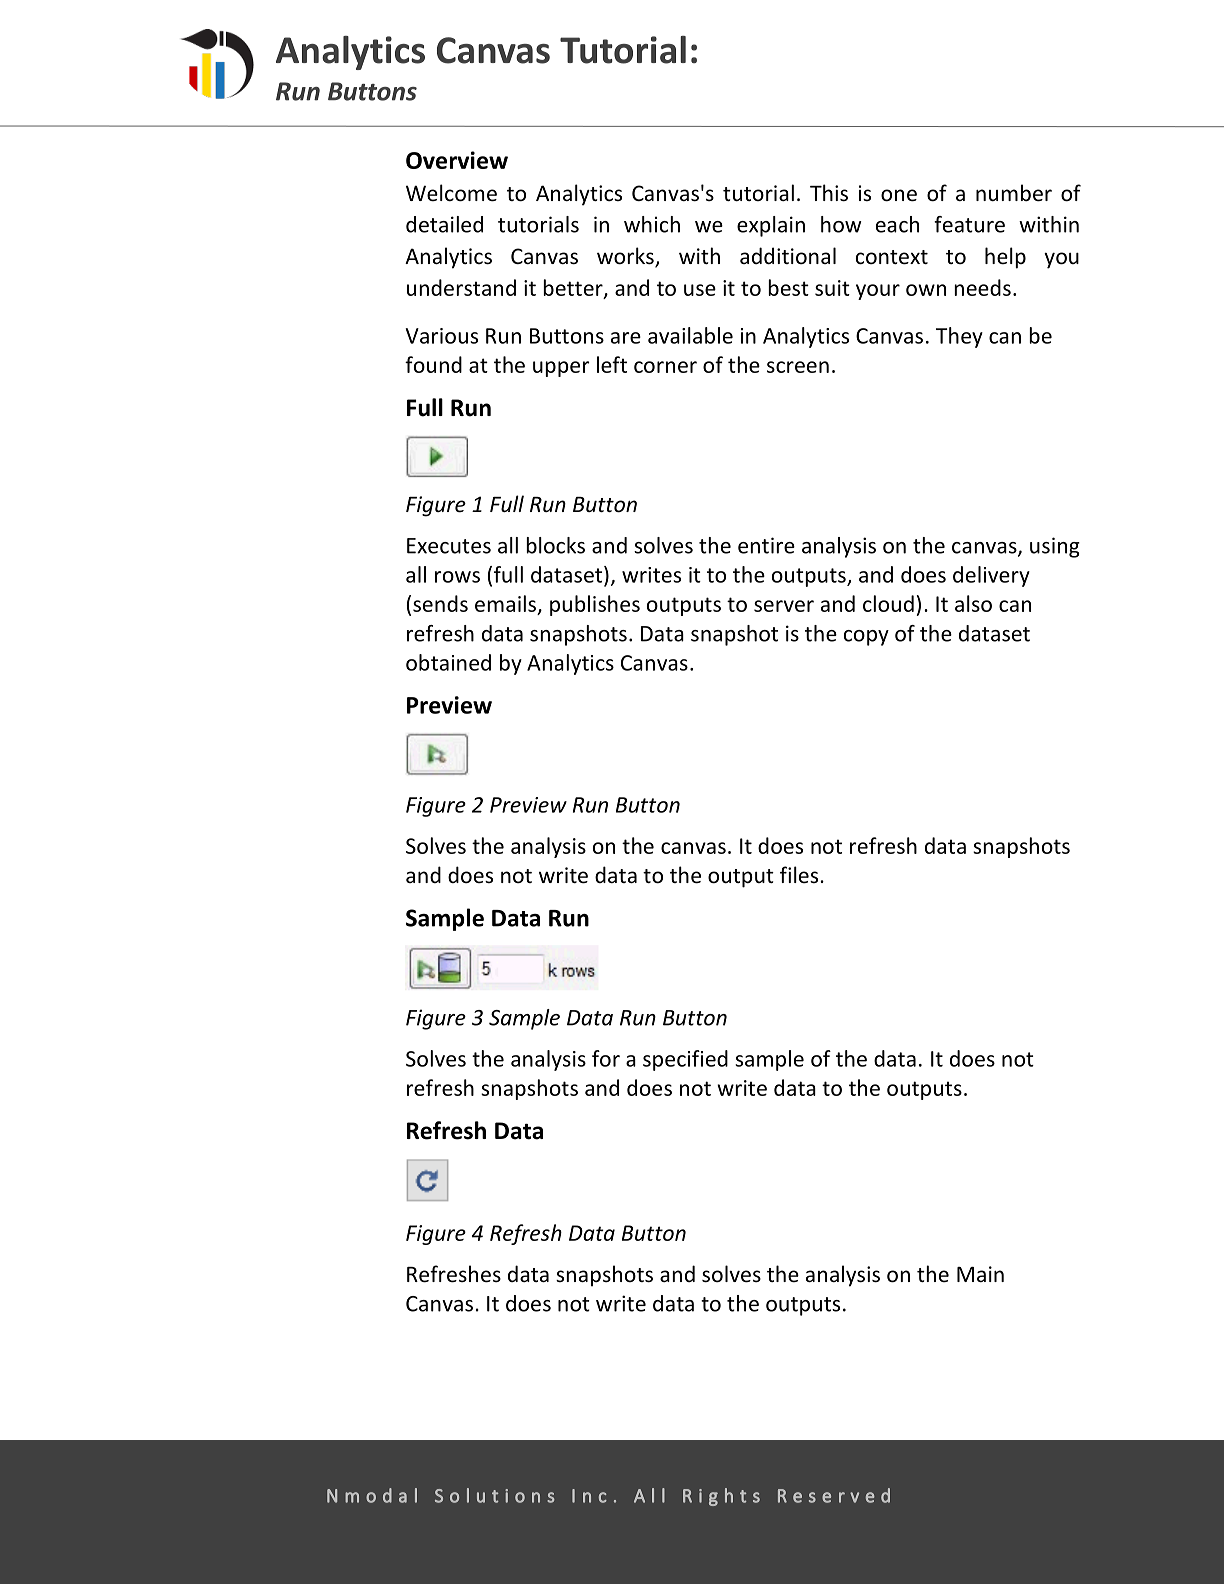  I want to click on for, so click(606, 1058).
